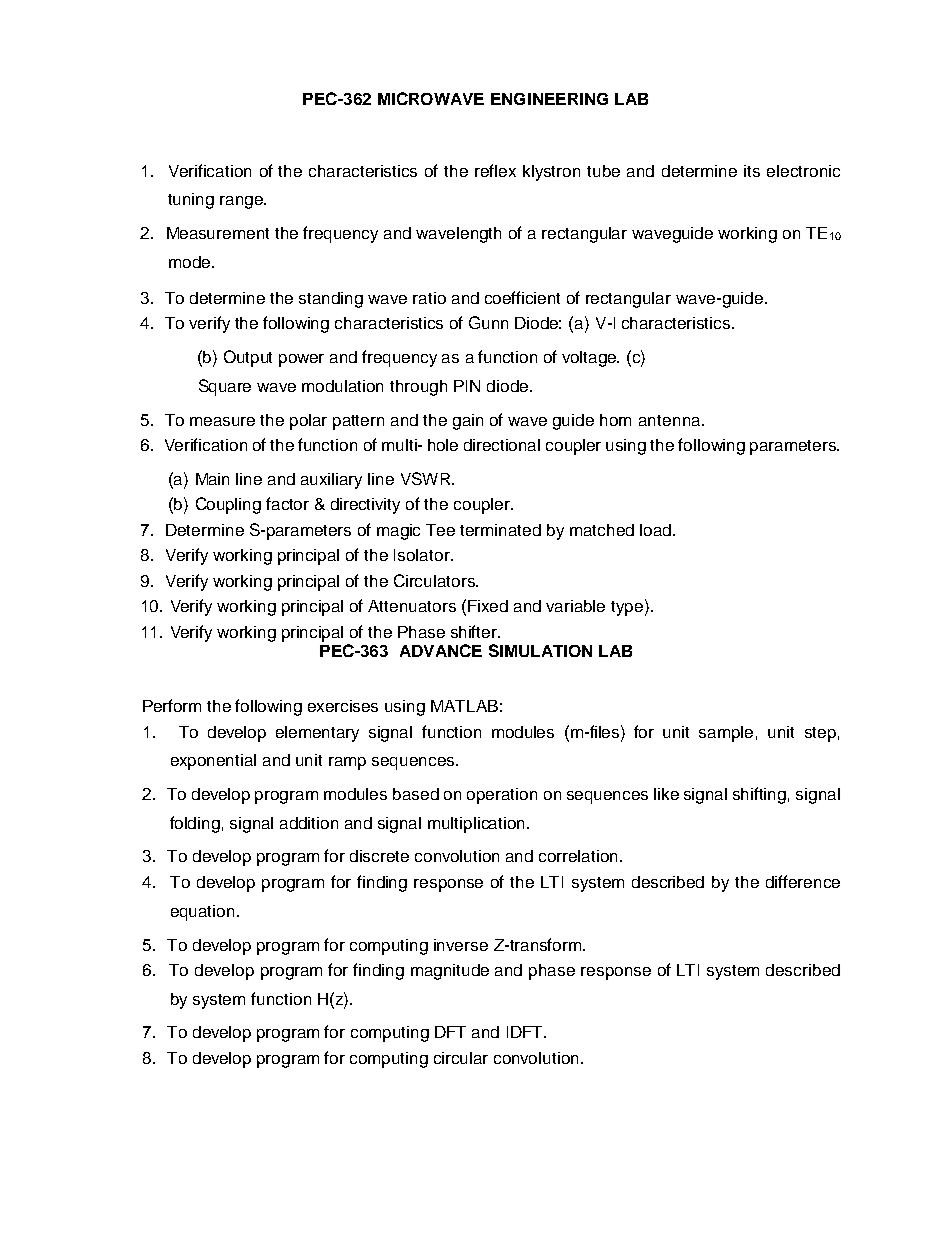  Describe the element at coordinates (671, 420) in the document. I see `antenna` at that location.
